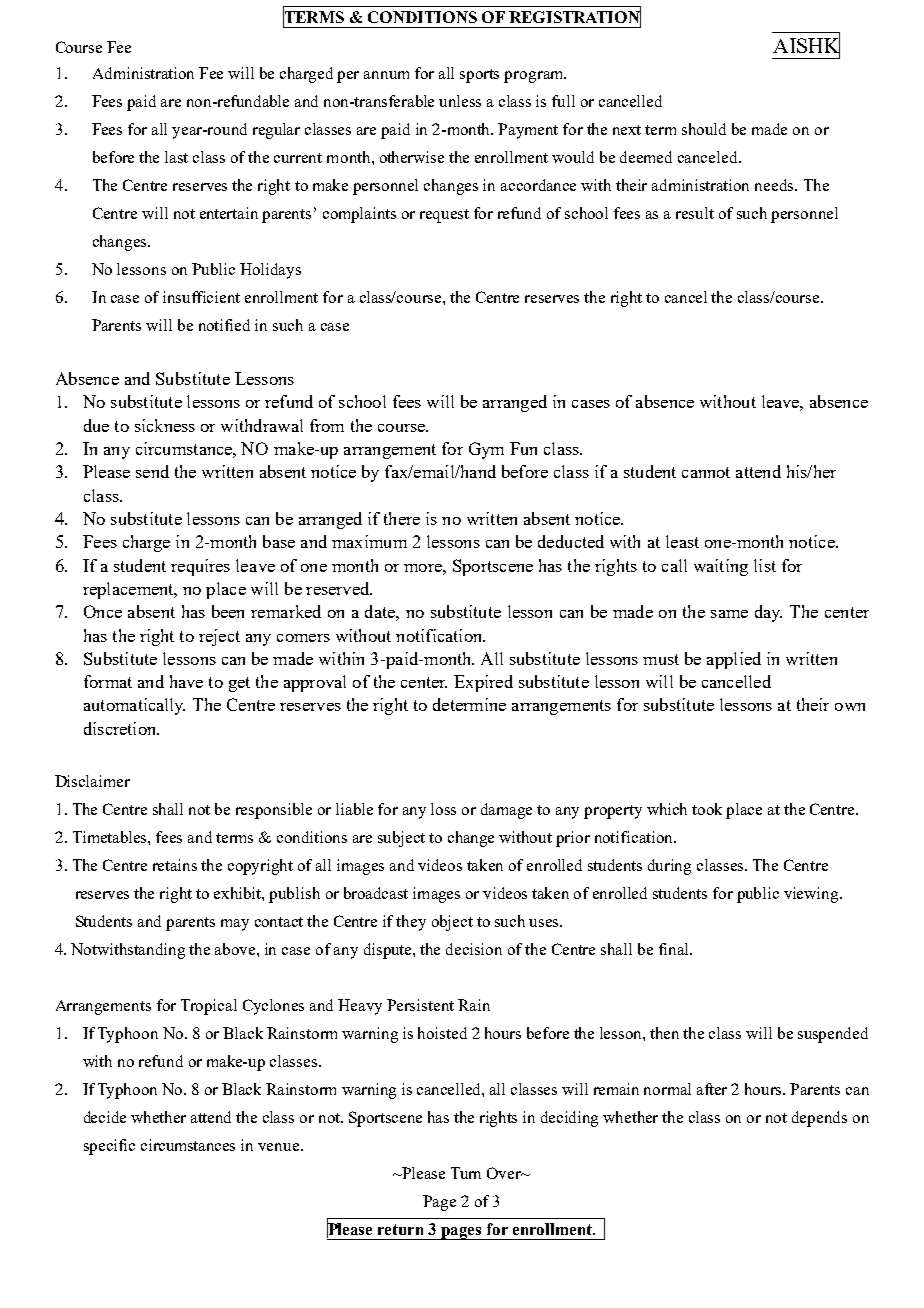 The image size is (924, 1308). Describe the element at coordinates (707, 809) in the screenshot. I see `took` at that location.
